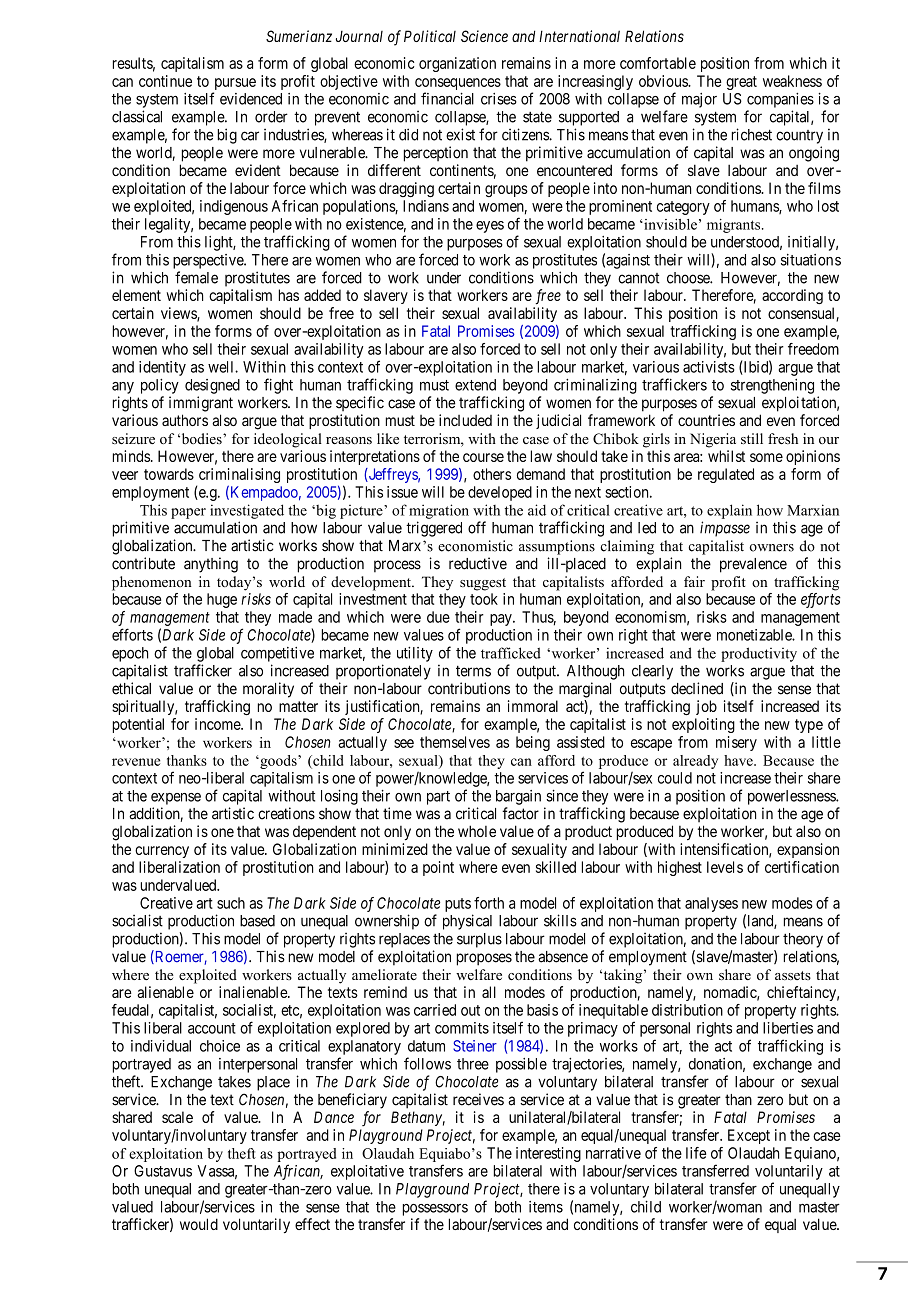  Describe the element at coordinates (234, 85) in the screenshot. I see `pursue` at that location.
